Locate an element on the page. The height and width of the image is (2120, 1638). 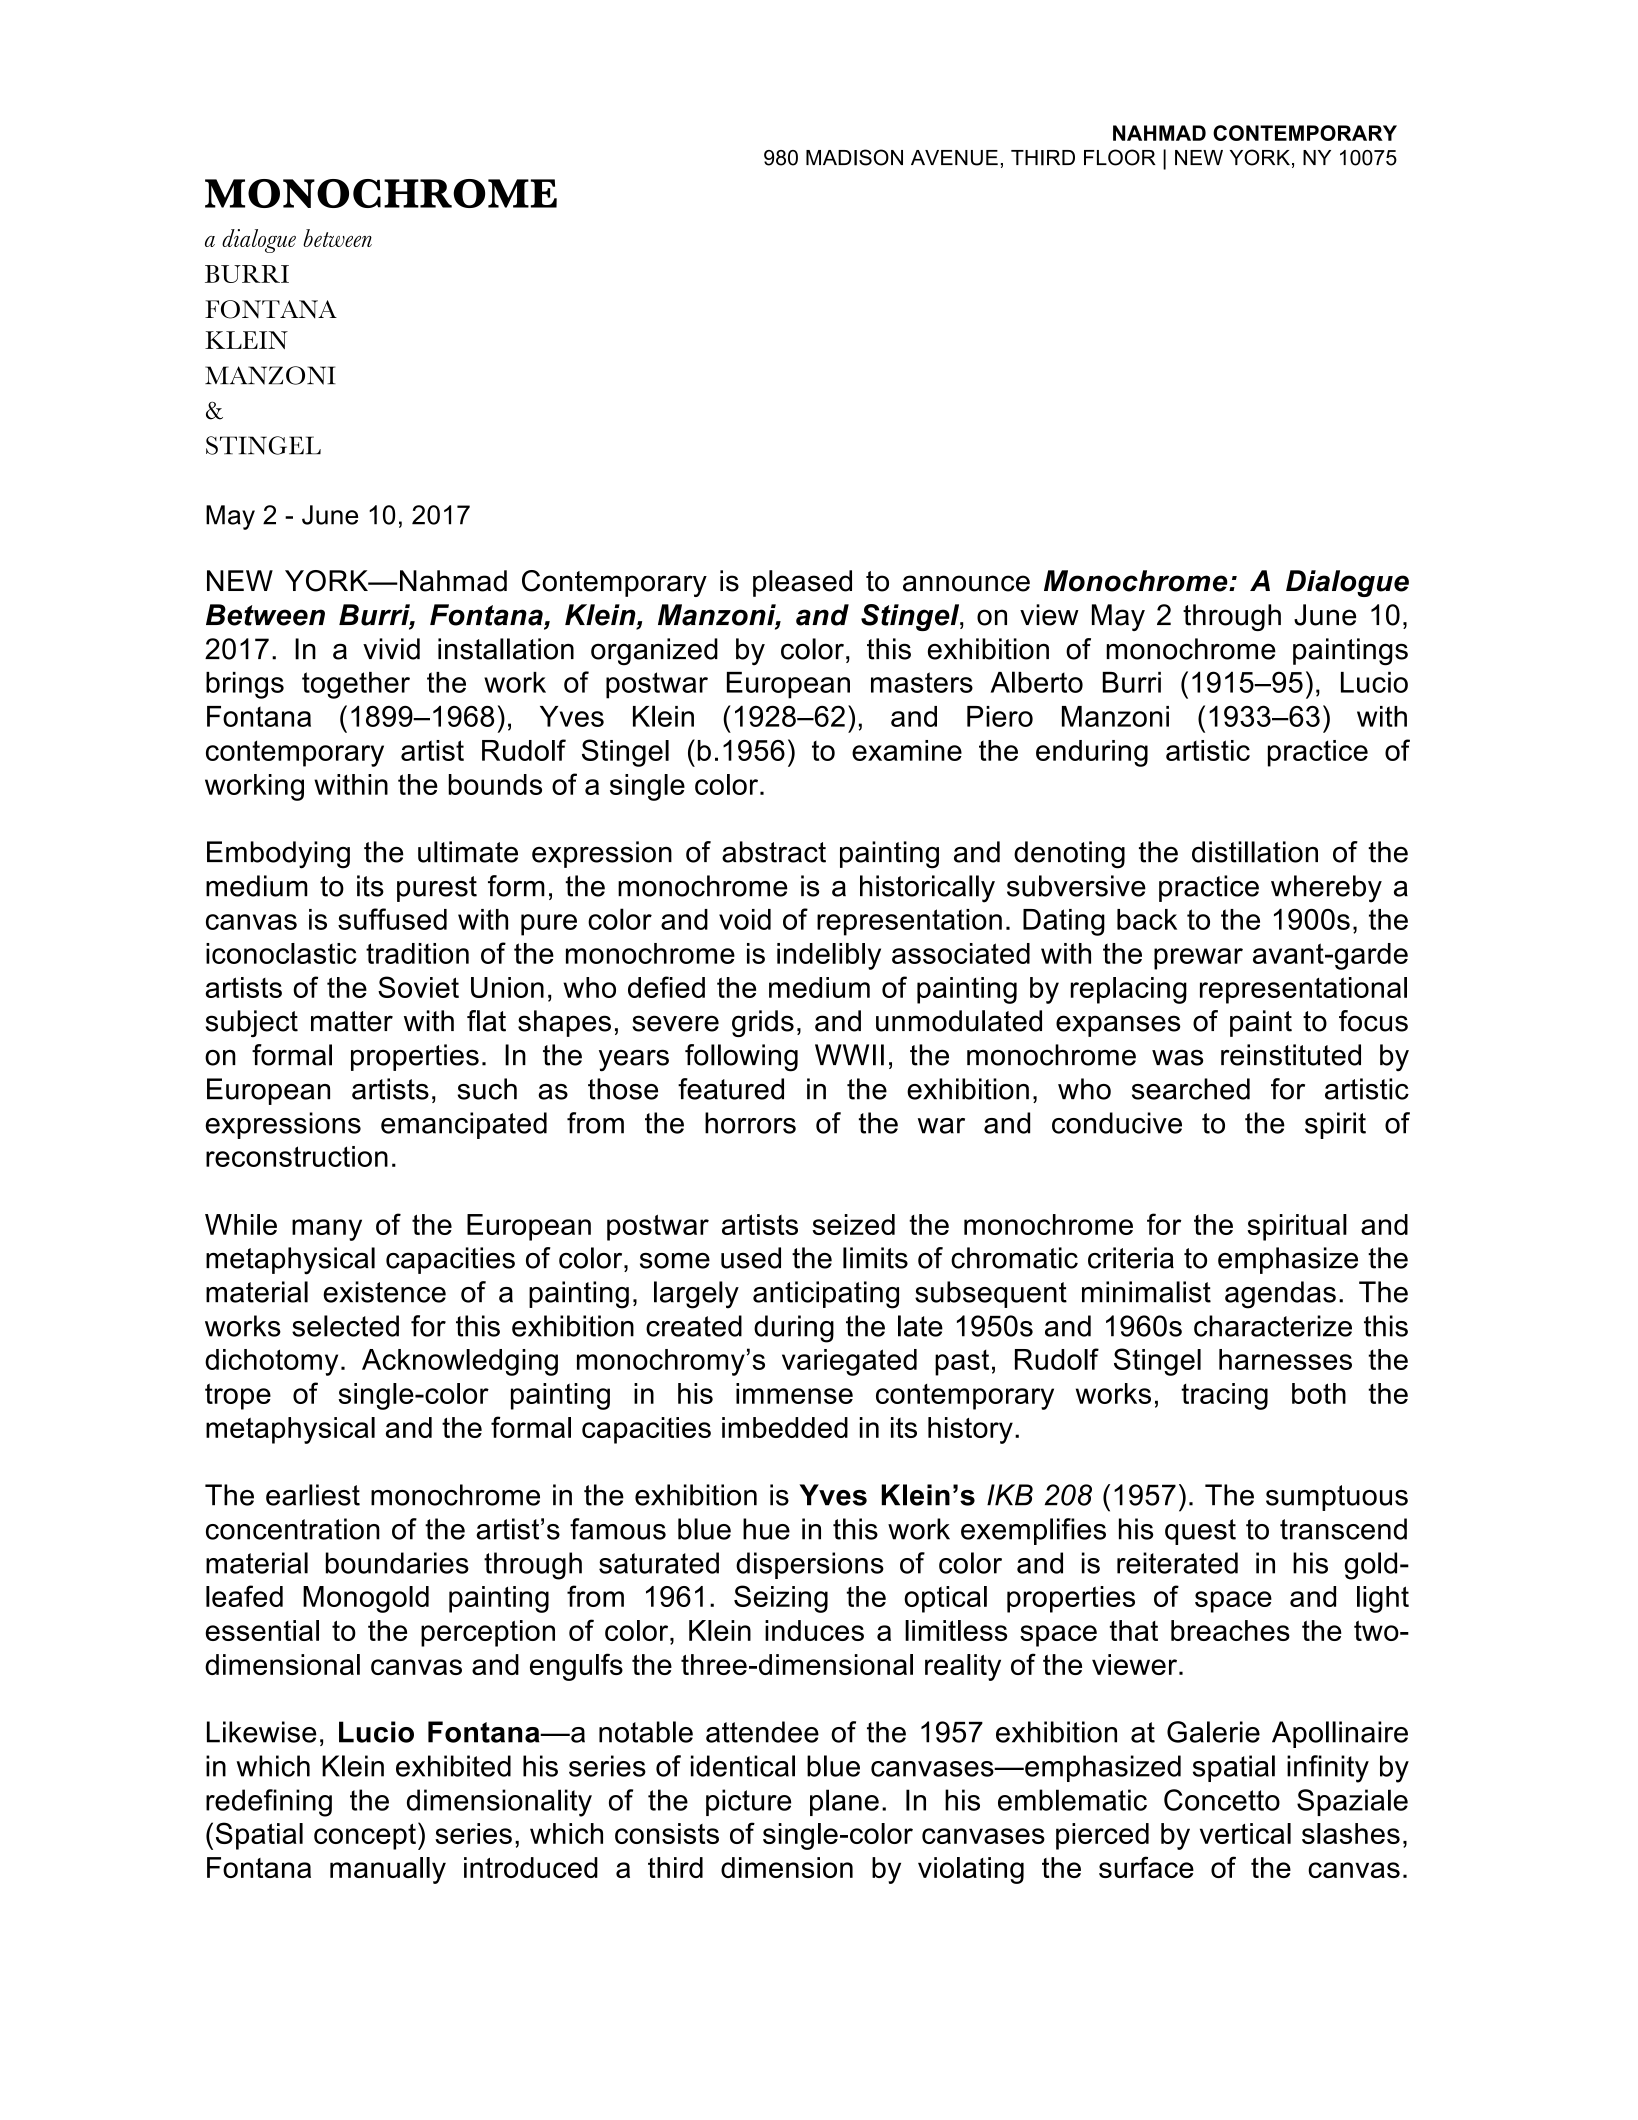
matter is located at coordinates (352, 1021).
